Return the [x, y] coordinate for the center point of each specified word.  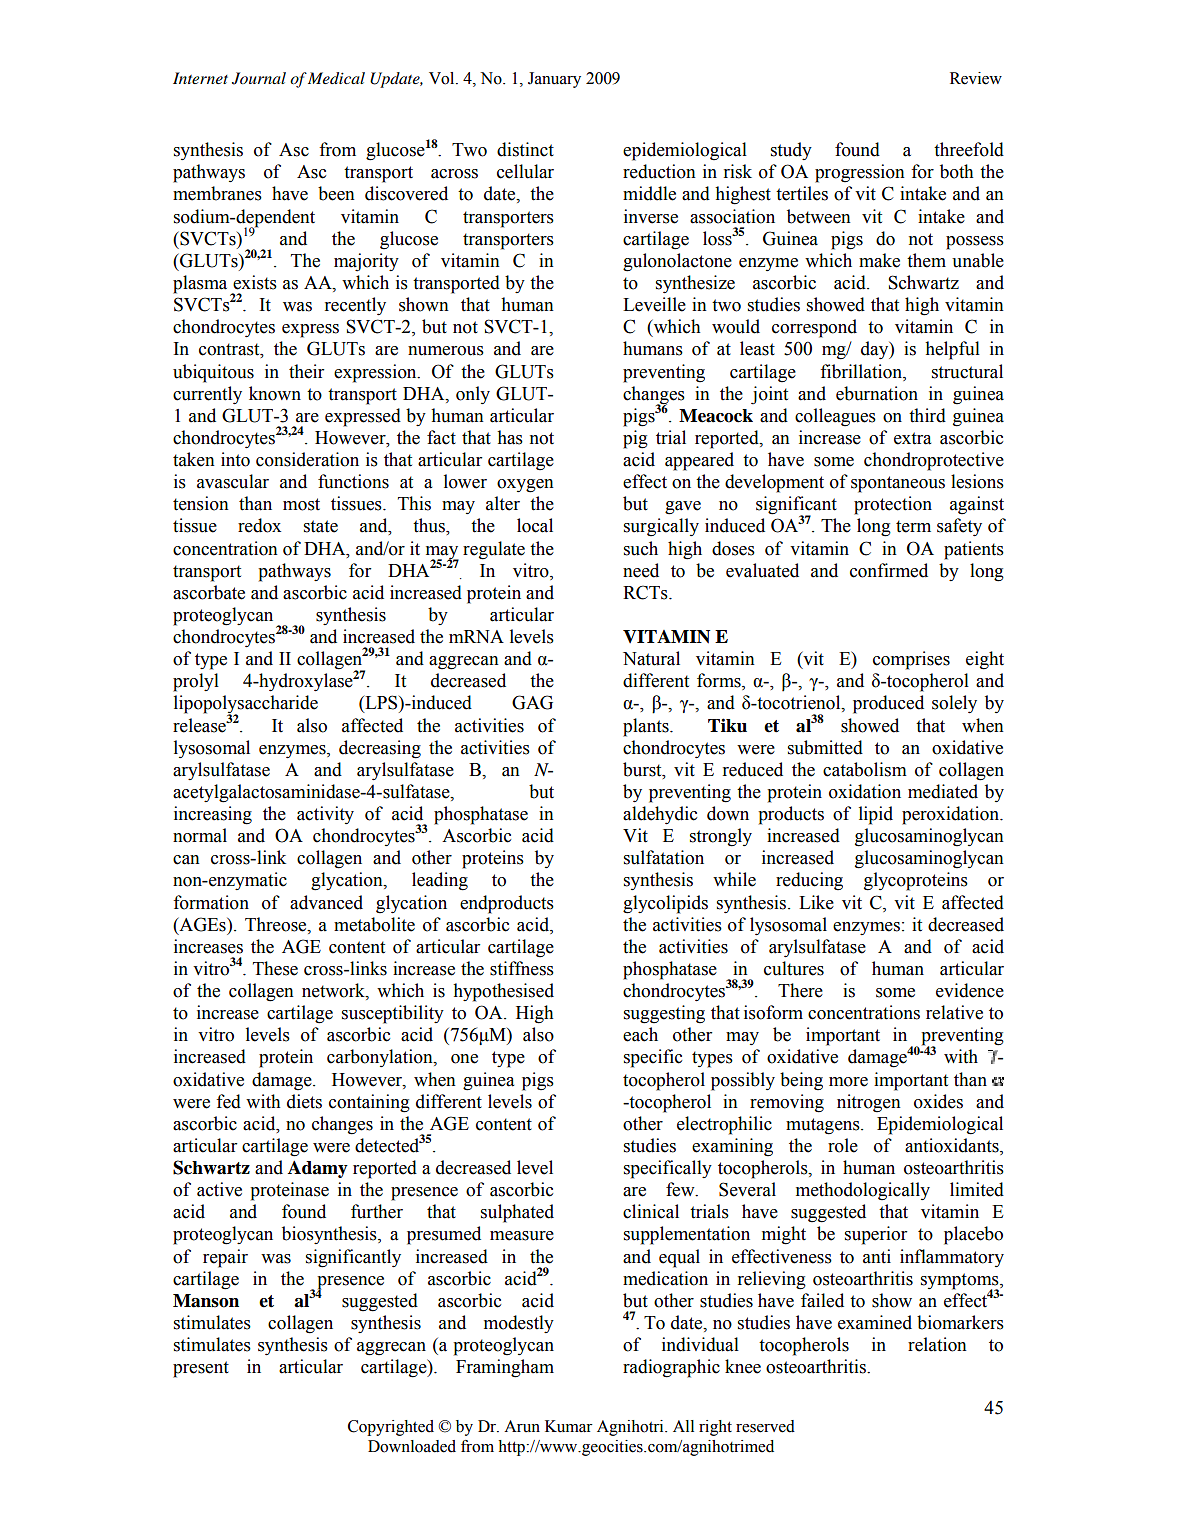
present [201, 1369]
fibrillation [862, 371]
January [554, 80]
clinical [651, 1211]
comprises [911, 660]
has [510, 437]
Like [816, 902]
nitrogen [869, 1103]
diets [304, 1101]
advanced [326, 902]
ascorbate [209, 592]
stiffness [522, 968]
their [306, 371]
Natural [651, 658]
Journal [259, 78]
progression [860, 173]
